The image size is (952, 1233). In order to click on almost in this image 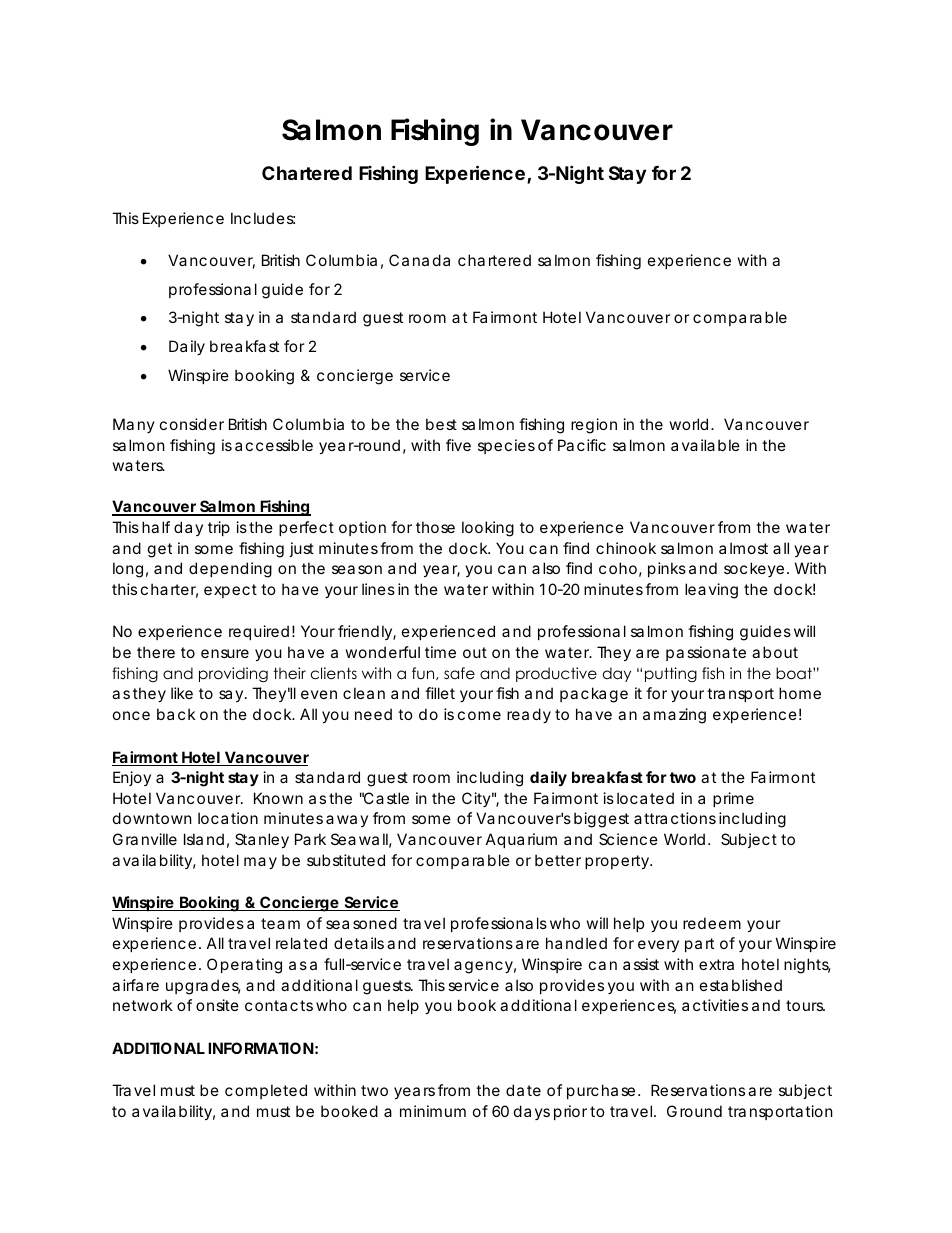, I will do `click(743, 548)`.
